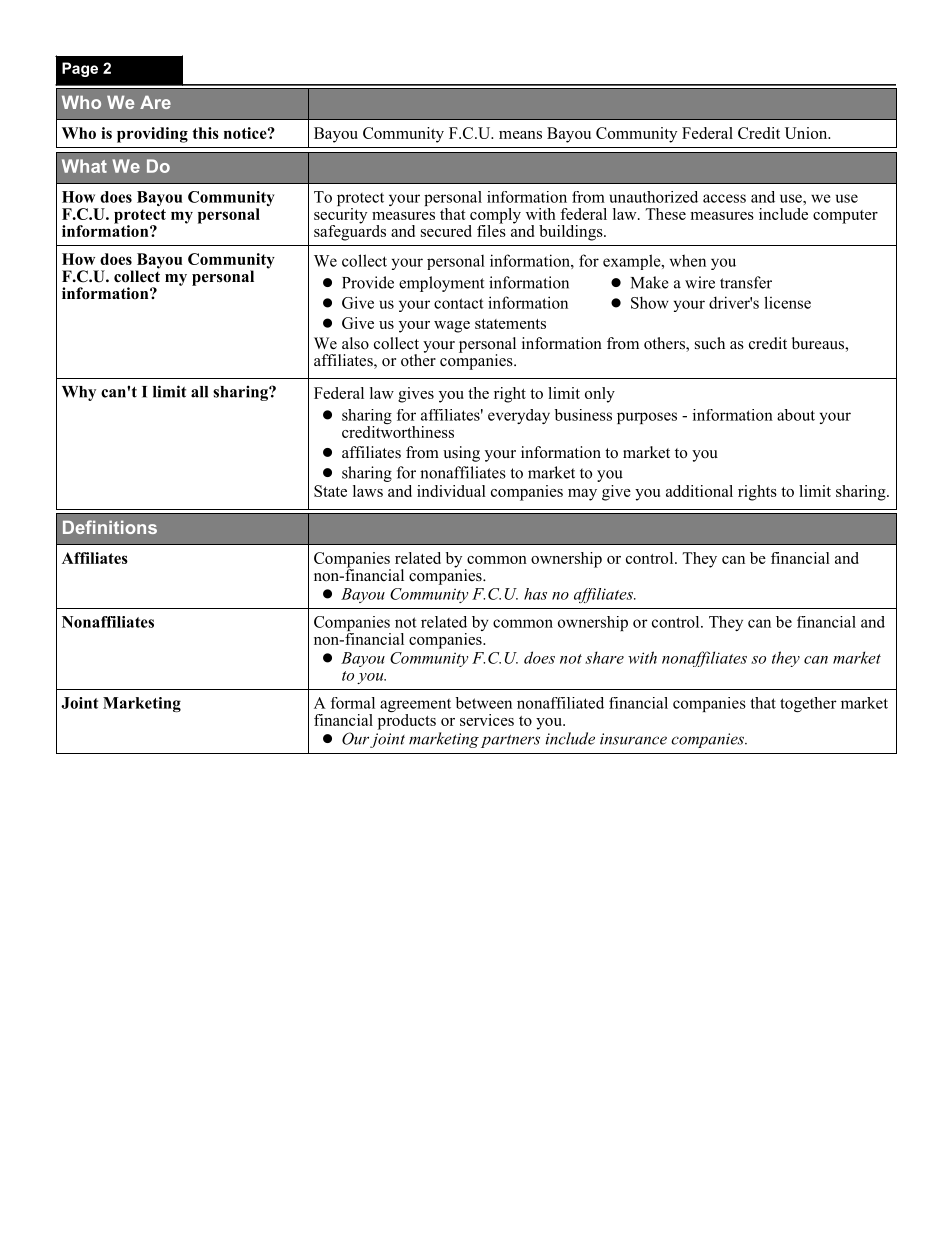 The image size is (952, 1233). I want to click on Page, so click(80, 69).
